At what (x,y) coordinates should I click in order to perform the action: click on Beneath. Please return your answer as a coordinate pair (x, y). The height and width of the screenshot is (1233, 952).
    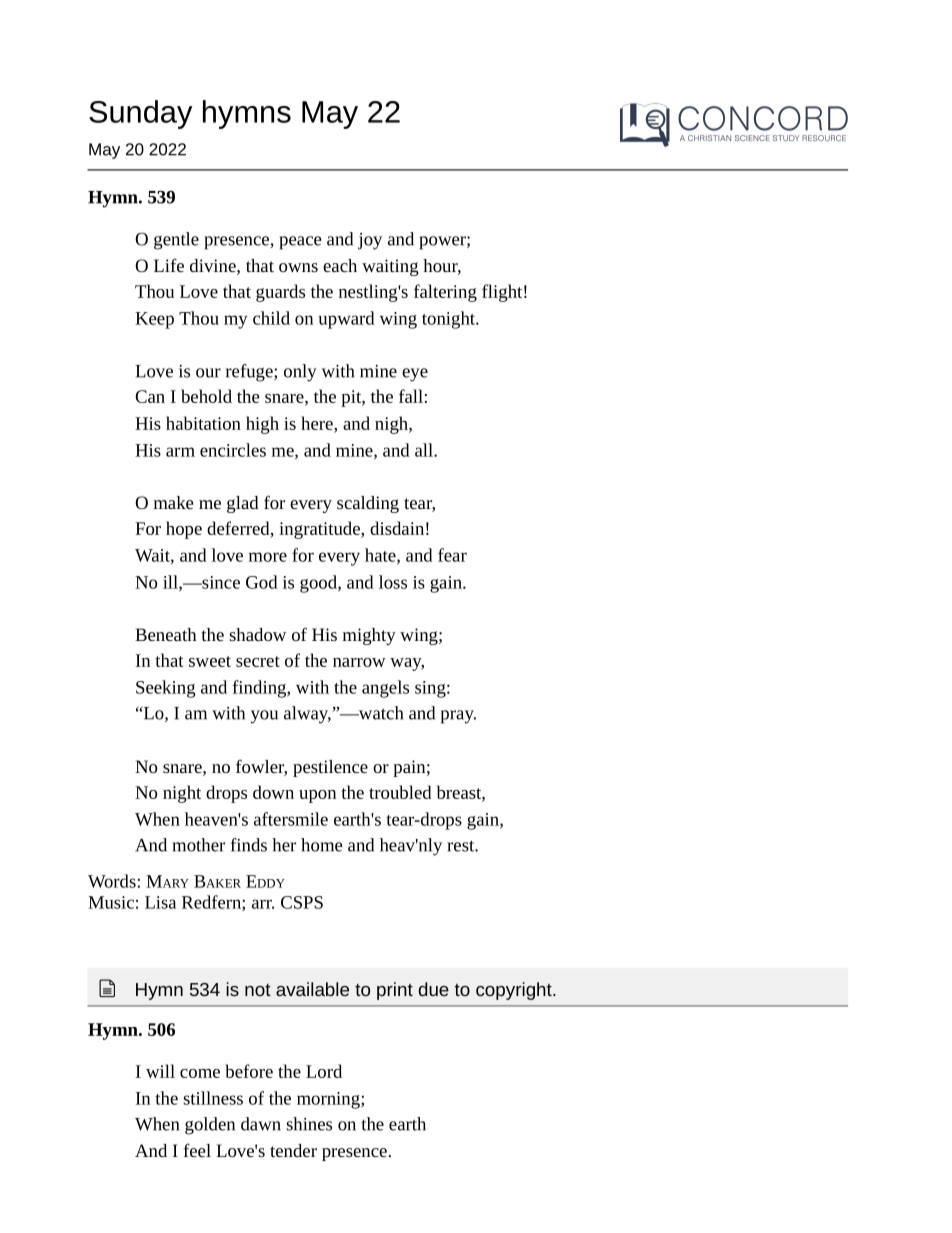
    Looking at the image, I should click on (165, 634).
